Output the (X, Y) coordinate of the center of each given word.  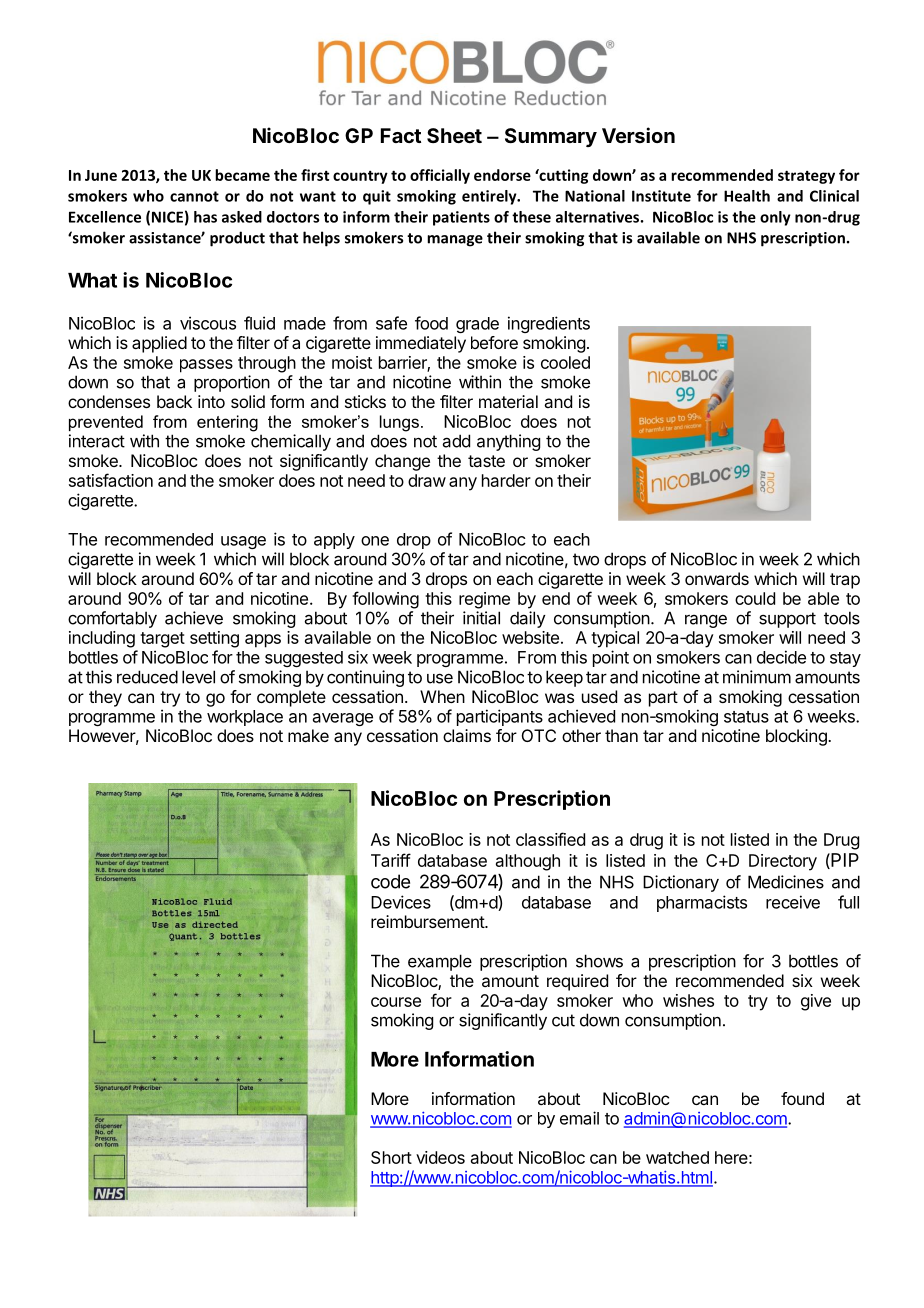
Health (747, 196)
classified (550, 839)
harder (506, 480)
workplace (245, 718)
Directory (783, 862)
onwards (717, 578)
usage (243, 542)
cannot (194, 196)
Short (391, 1157)
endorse (502, 175)
